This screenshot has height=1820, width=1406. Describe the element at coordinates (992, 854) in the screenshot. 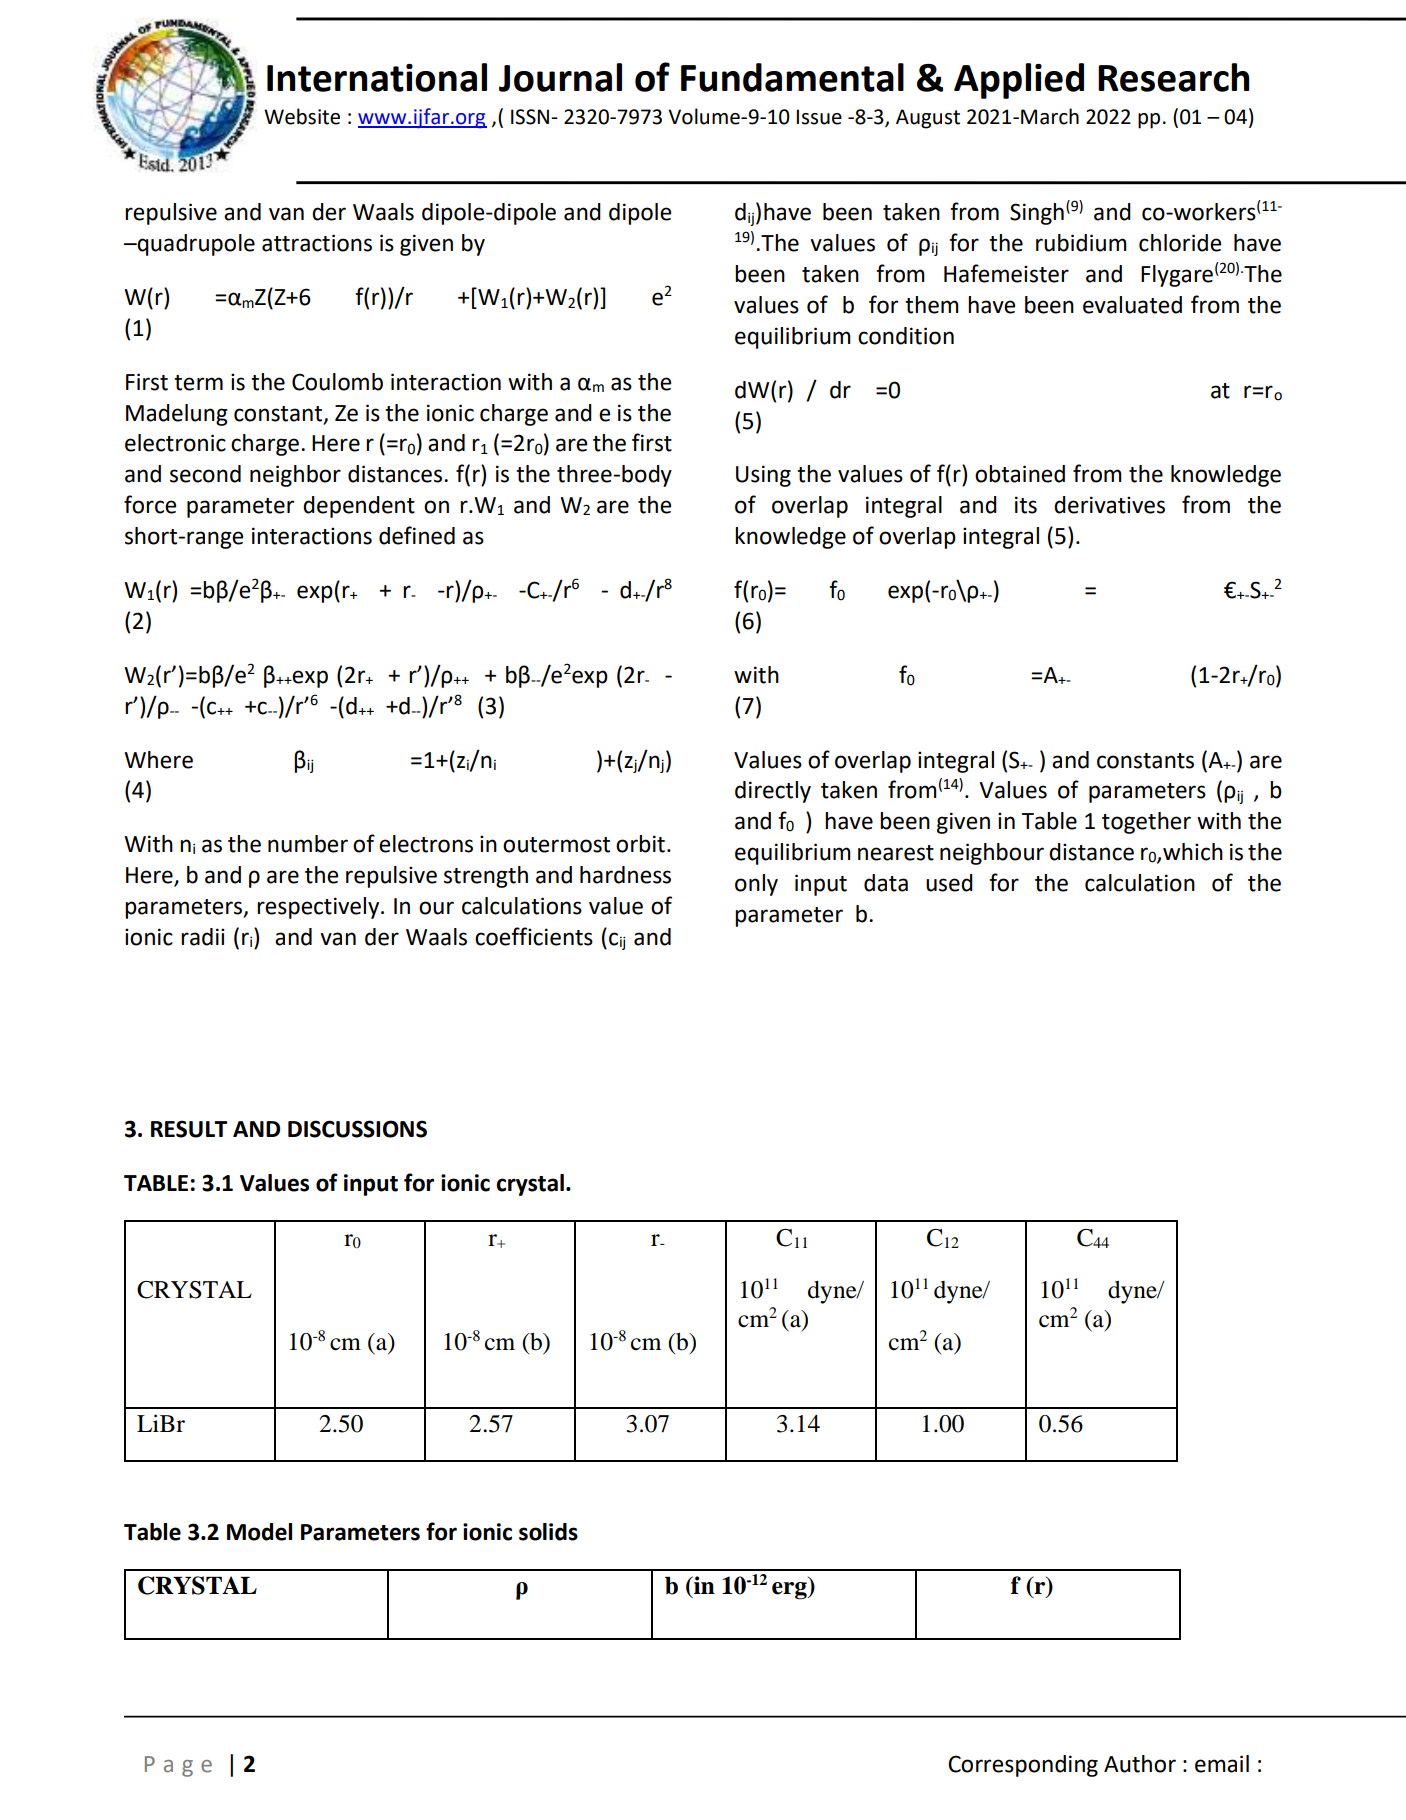

I see `neighbour` at that location.
